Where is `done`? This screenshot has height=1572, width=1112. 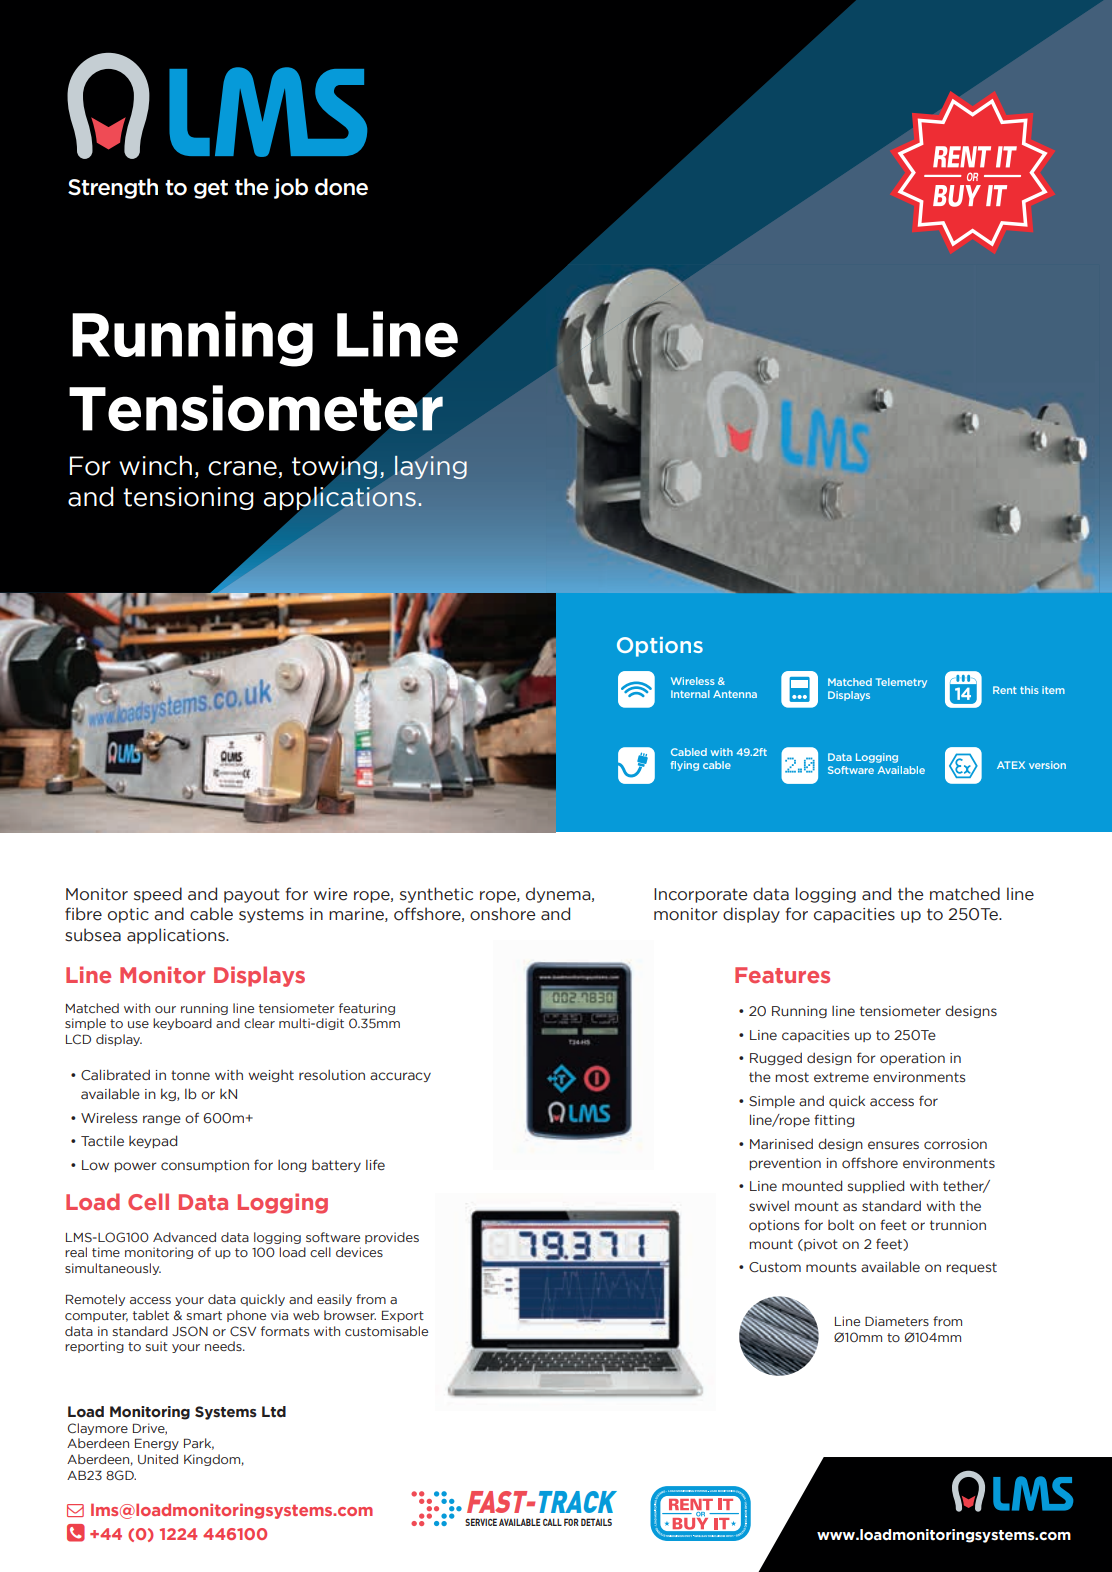 done is located at coordinates (341, 187).
